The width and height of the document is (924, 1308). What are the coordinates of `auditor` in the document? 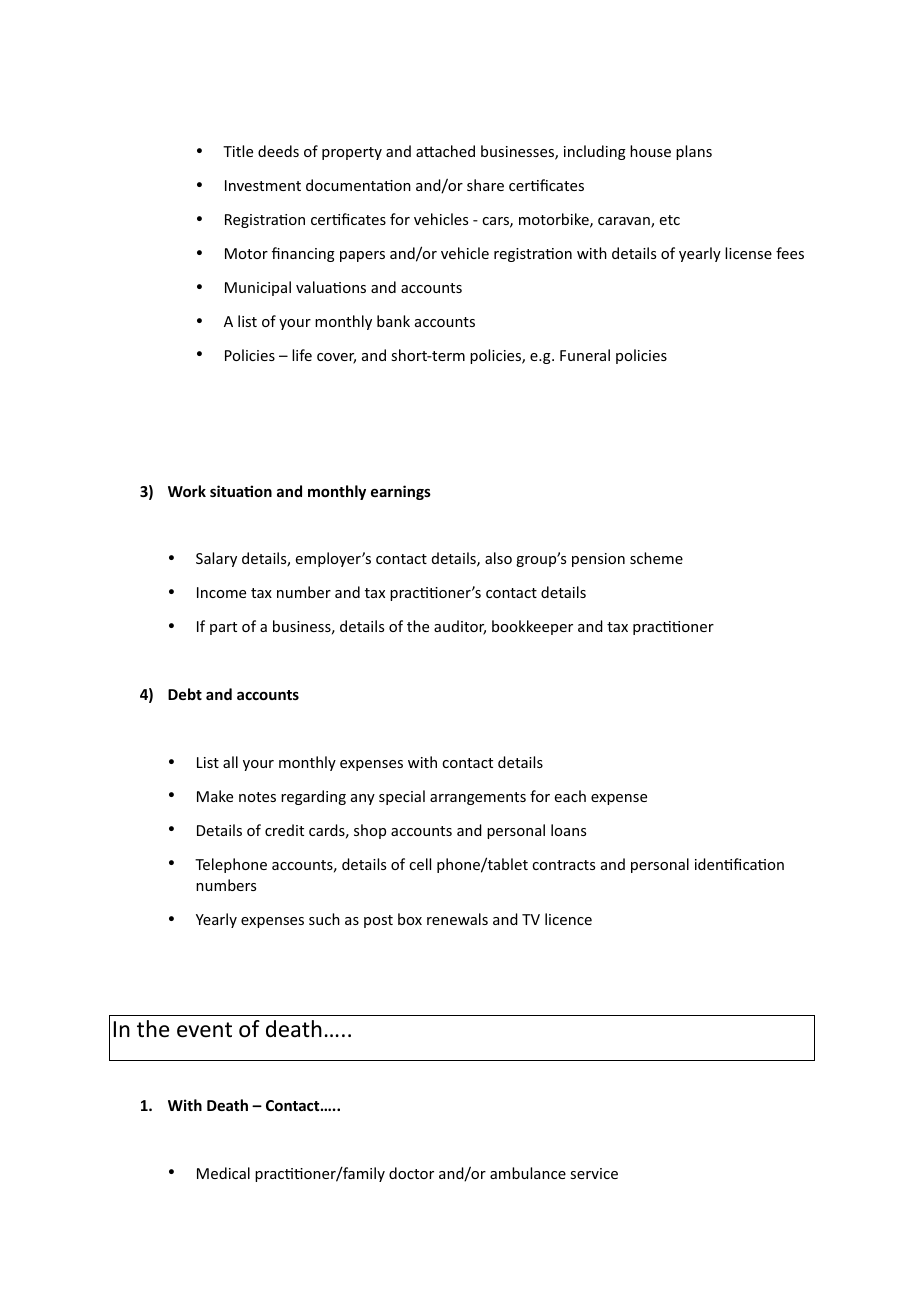 It's located at (460, 627).
